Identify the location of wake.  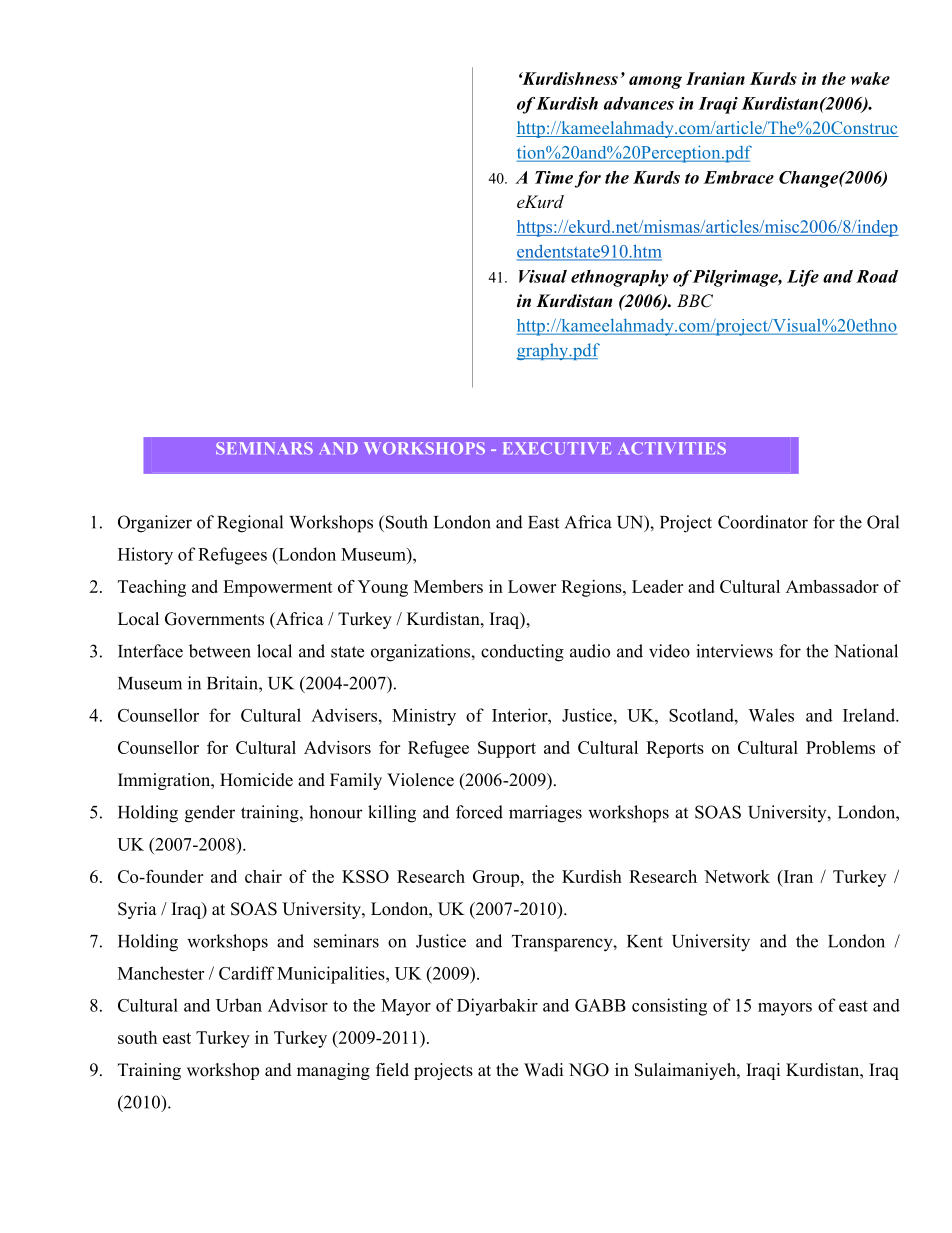
(870, 78).
